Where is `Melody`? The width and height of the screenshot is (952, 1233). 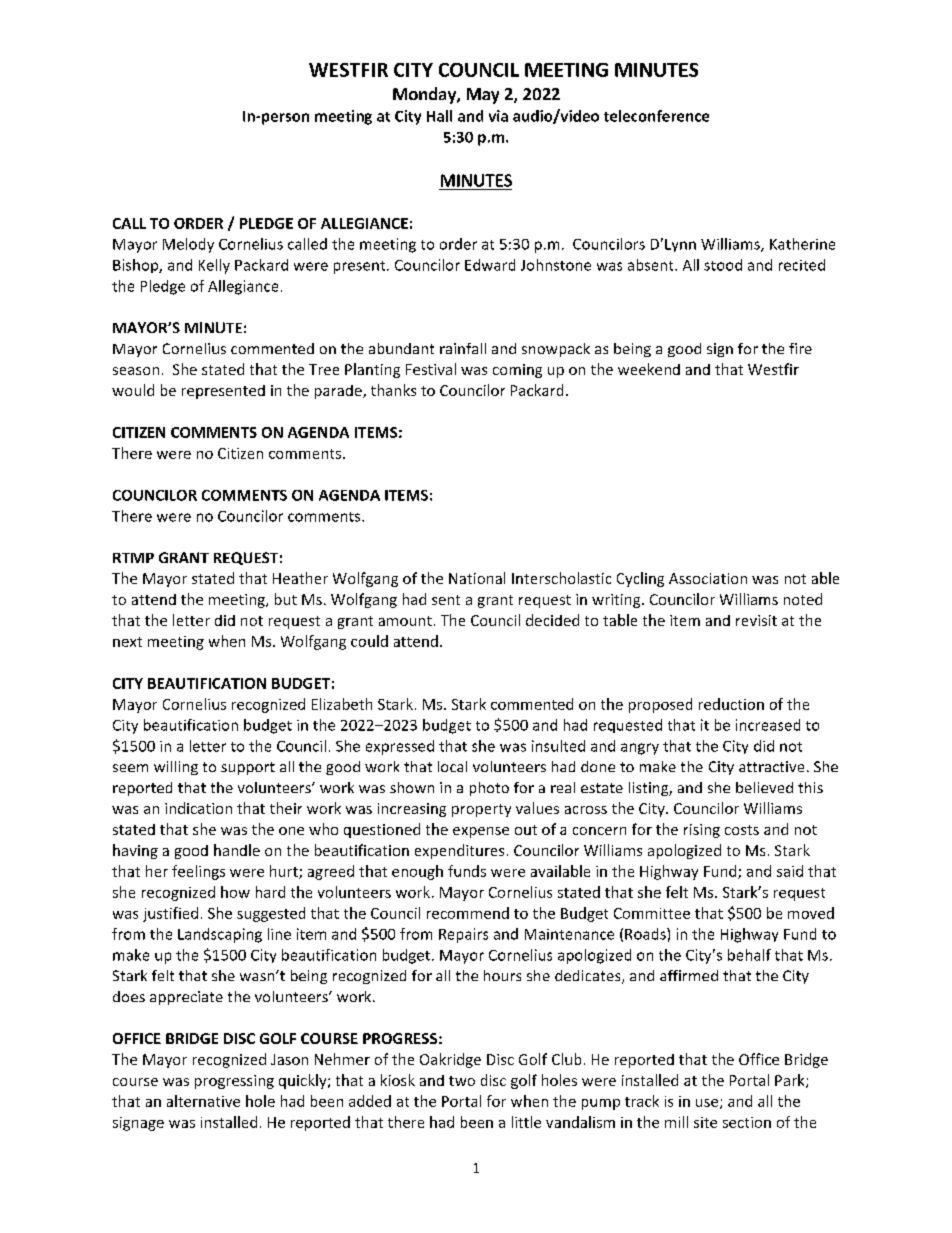 Melody is located at coordinates (188, 245).
